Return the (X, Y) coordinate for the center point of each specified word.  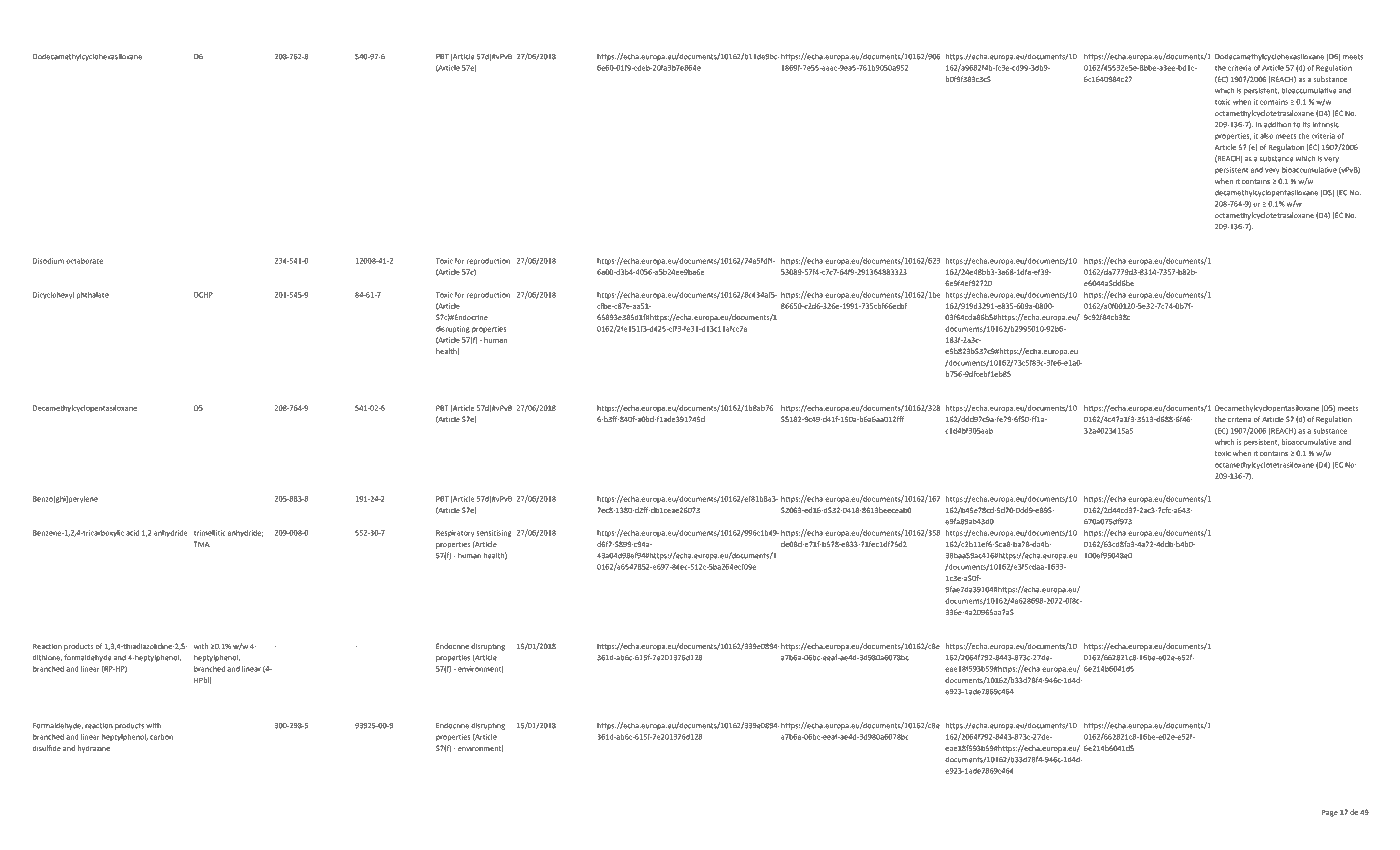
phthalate (93, 295)
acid (132, 533)
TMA (202, 544)
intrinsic (1326, 125)
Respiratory (455, 533)
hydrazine (94, 749)
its (1306, 125)
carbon (161, 737)
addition (1277, 124)
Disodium (48, 261)
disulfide (47, 748)
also (1267, 136)
